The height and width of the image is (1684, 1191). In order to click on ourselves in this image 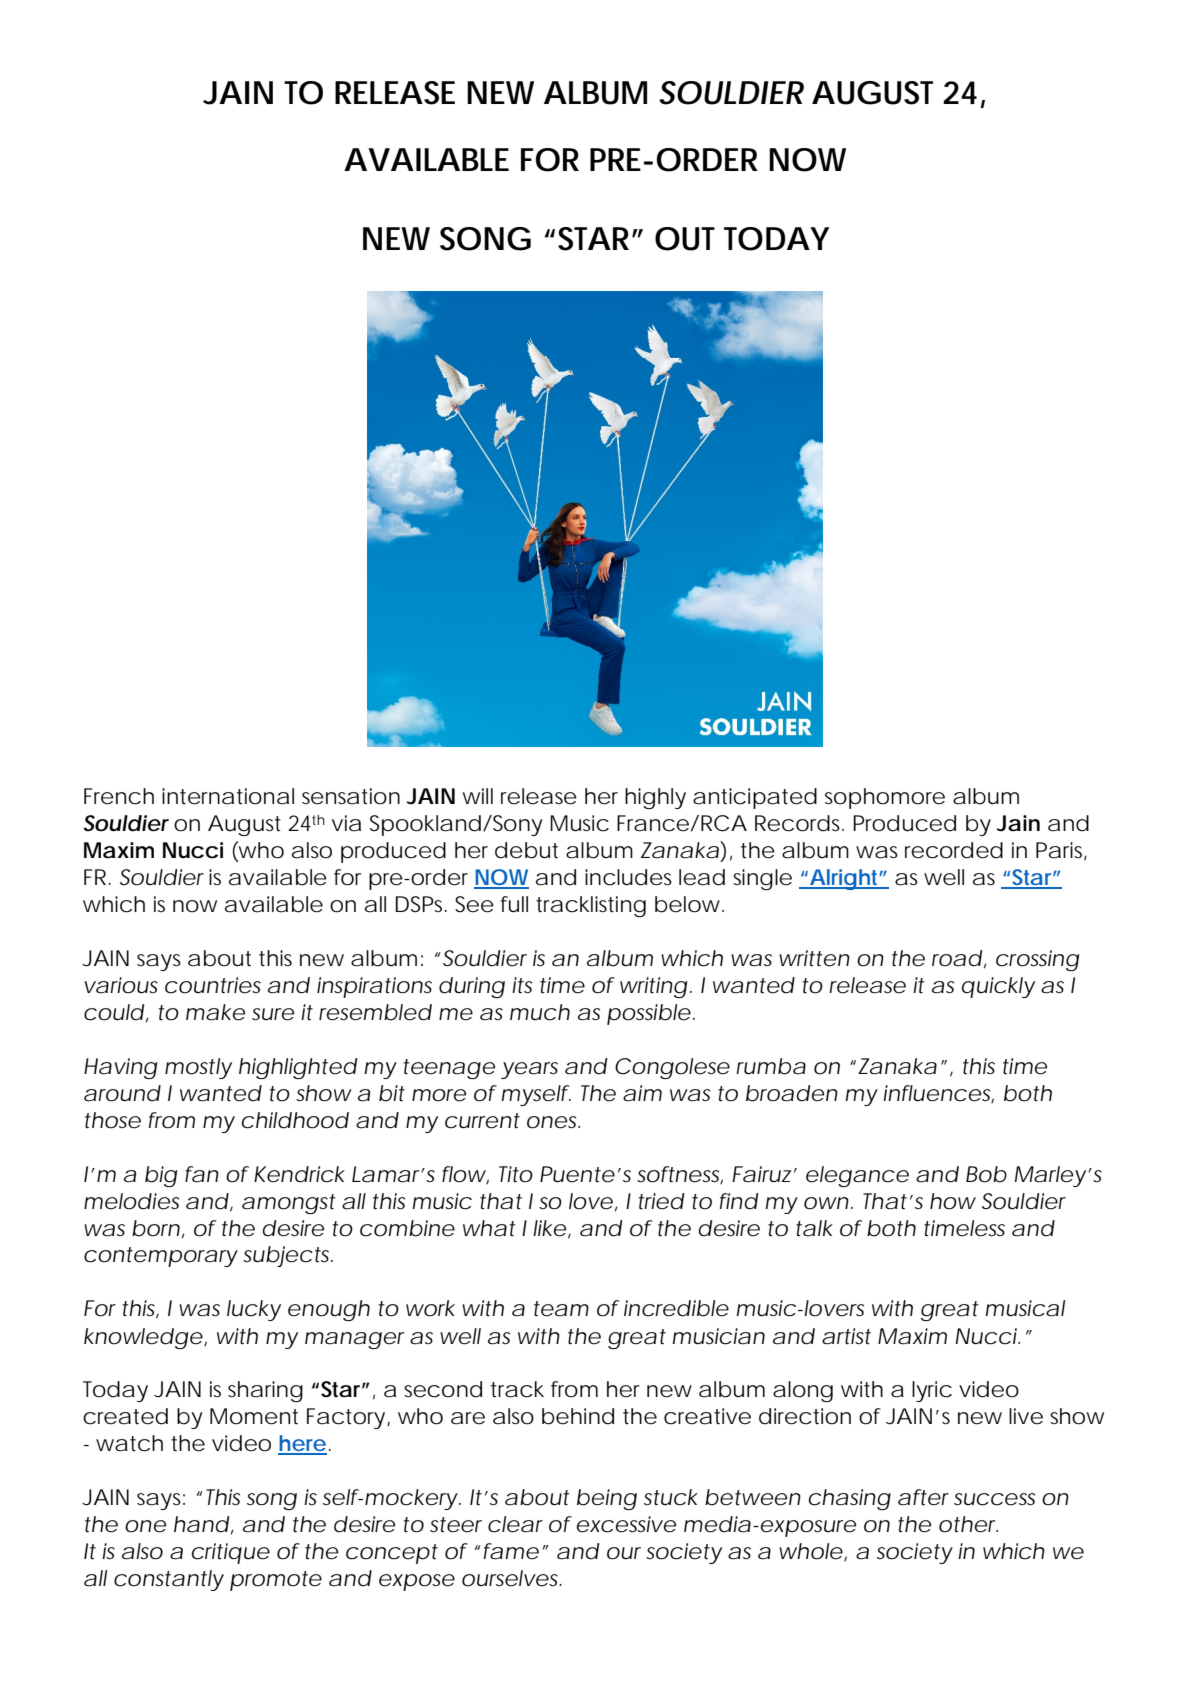, I will do `click(512, 1578)`.
